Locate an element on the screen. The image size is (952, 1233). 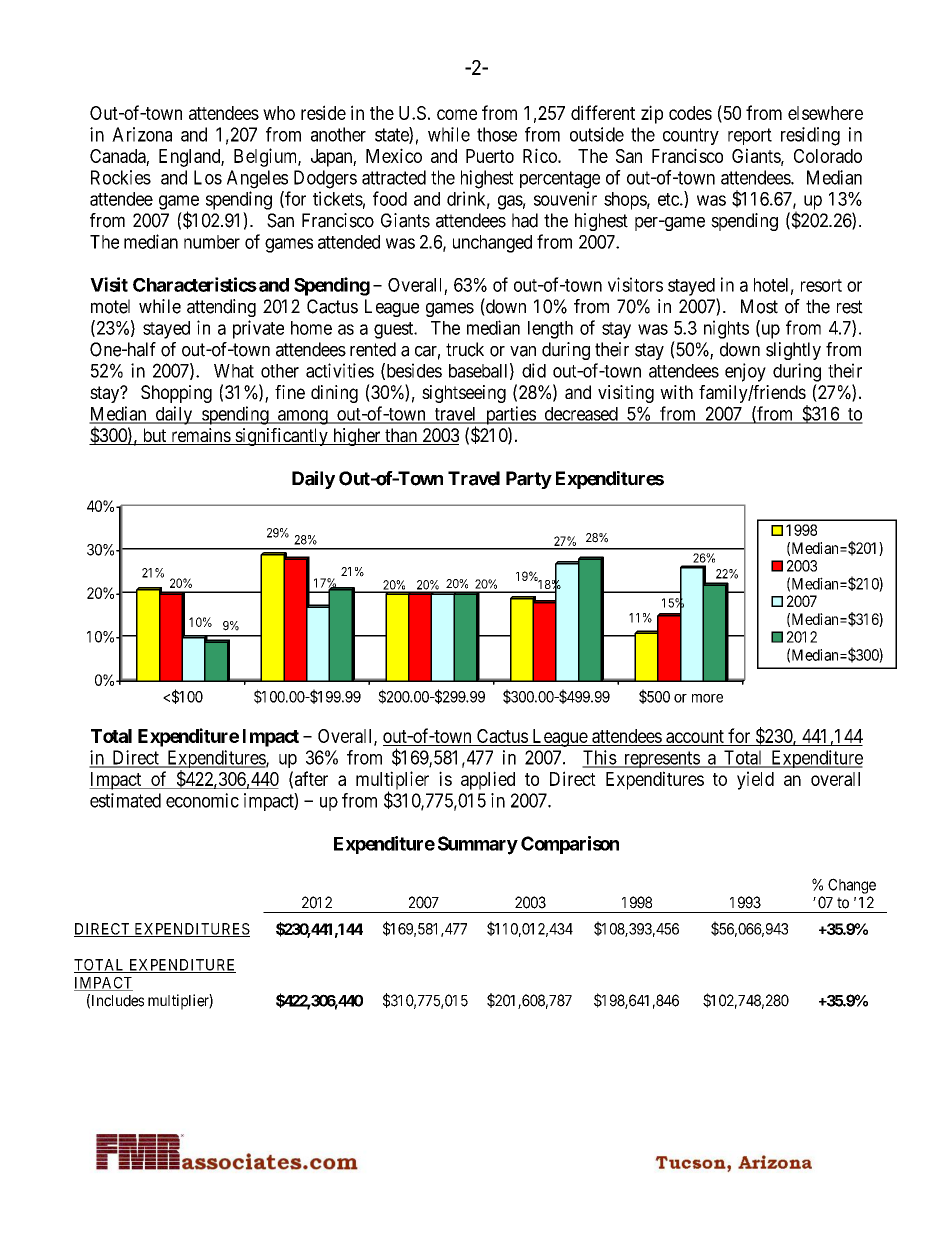
parties is located at coordinates (510, 415).
